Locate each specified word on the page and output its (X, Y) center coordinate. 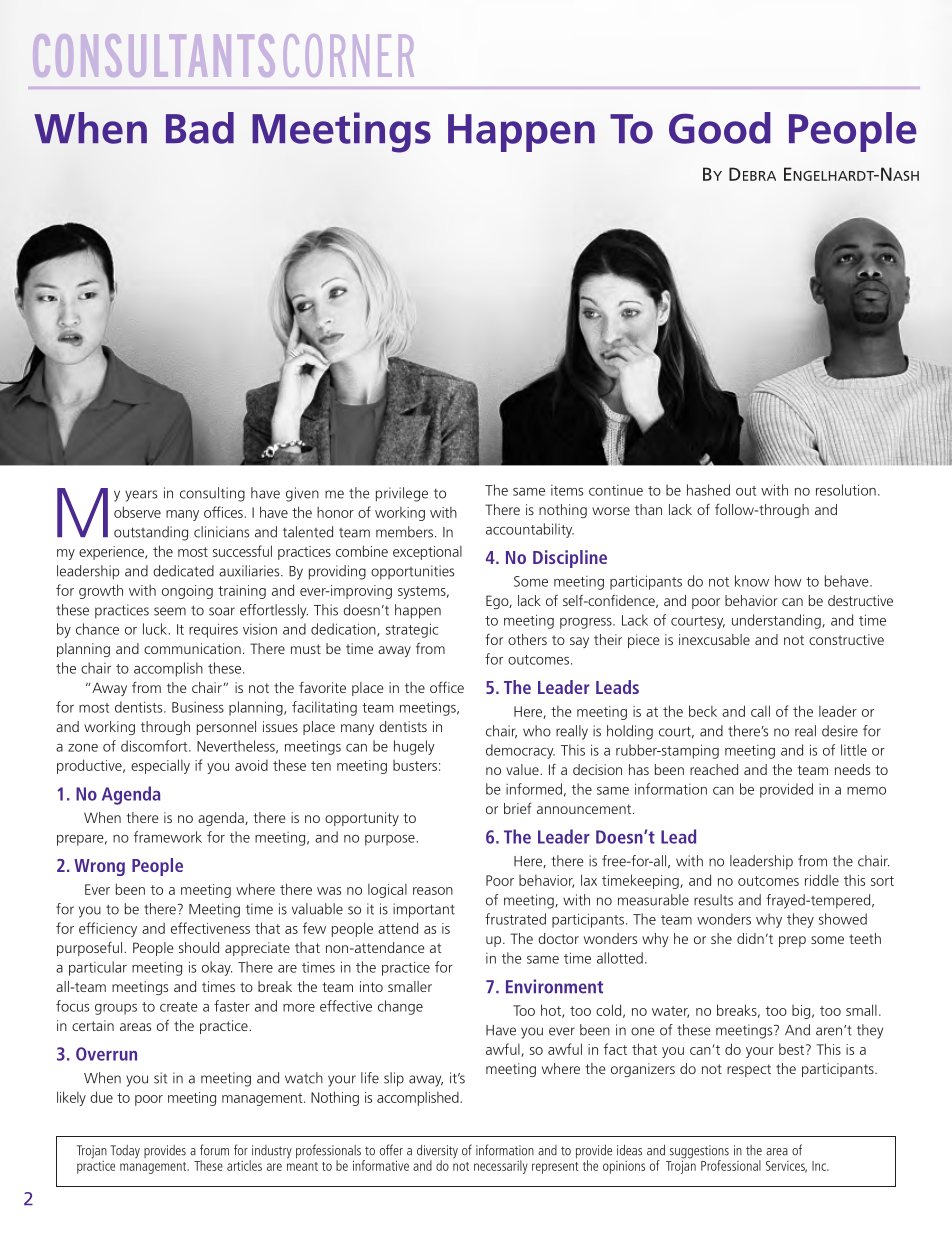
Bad (200, 128)
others (527, 639)
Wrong (99, 867)
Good (720, 128)
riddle (822, 880)
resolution (846, 490)
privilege (402, 494)
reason (433, 891)
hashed (708, 490)
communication (192, 648)
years (141, 496)
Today (125, 1152)
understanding (776, 621)
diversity (437, 1153)
